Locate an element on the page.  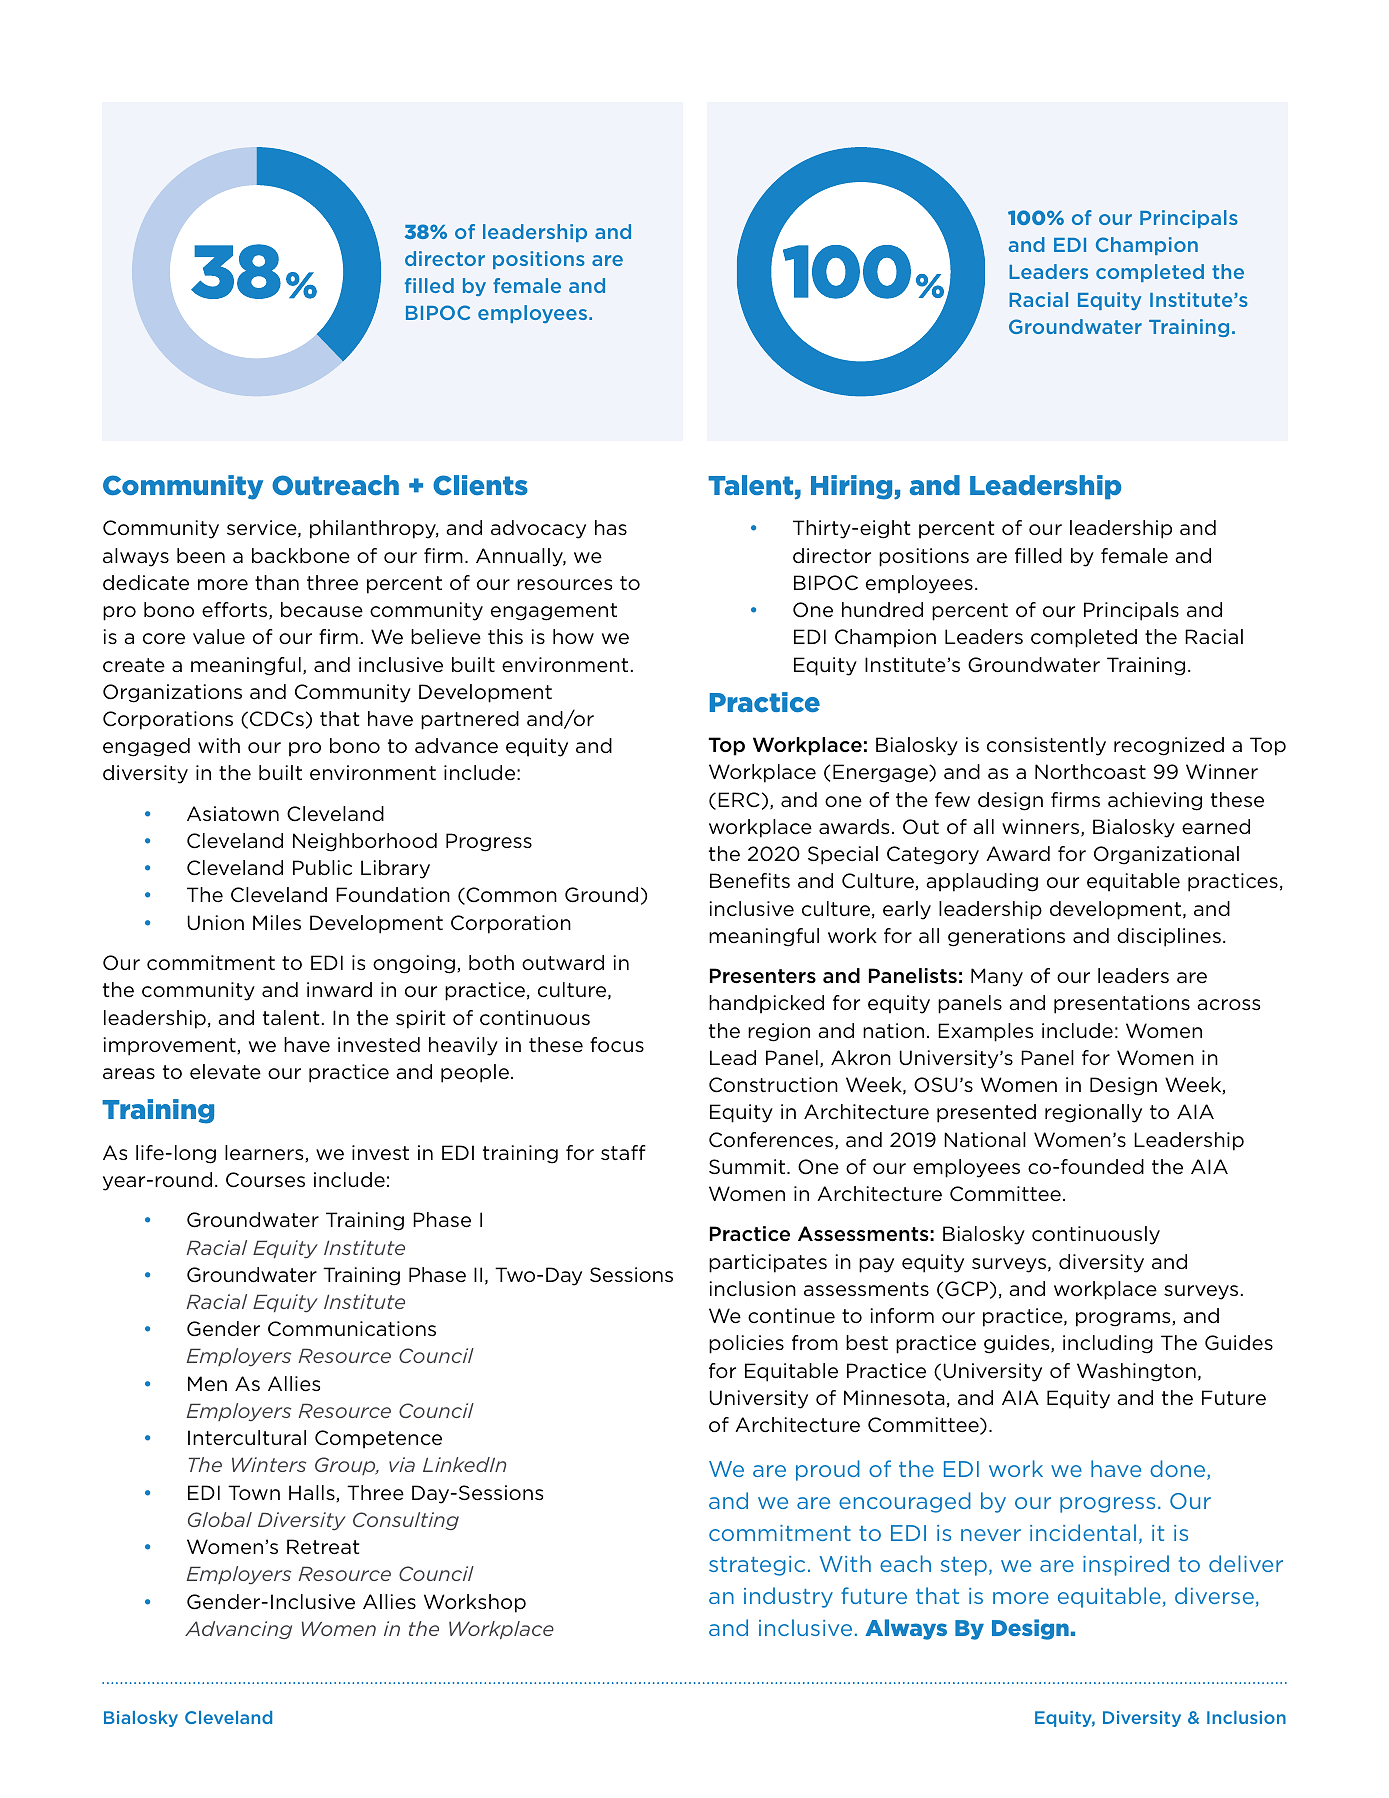
backbone is located at coordinates (301, 555).
